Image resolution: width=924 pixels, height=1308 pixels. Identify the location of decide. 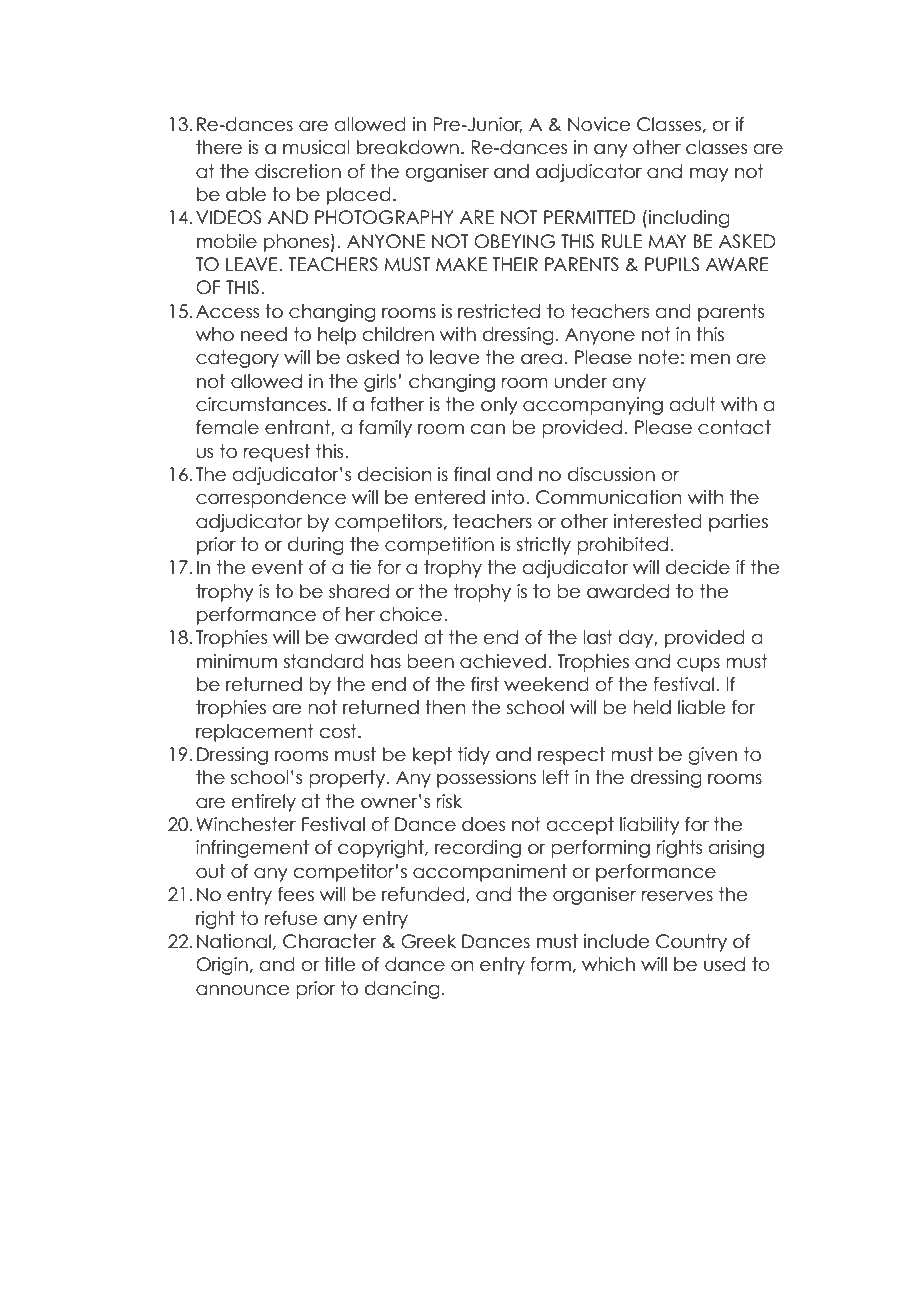
(698, 567).
